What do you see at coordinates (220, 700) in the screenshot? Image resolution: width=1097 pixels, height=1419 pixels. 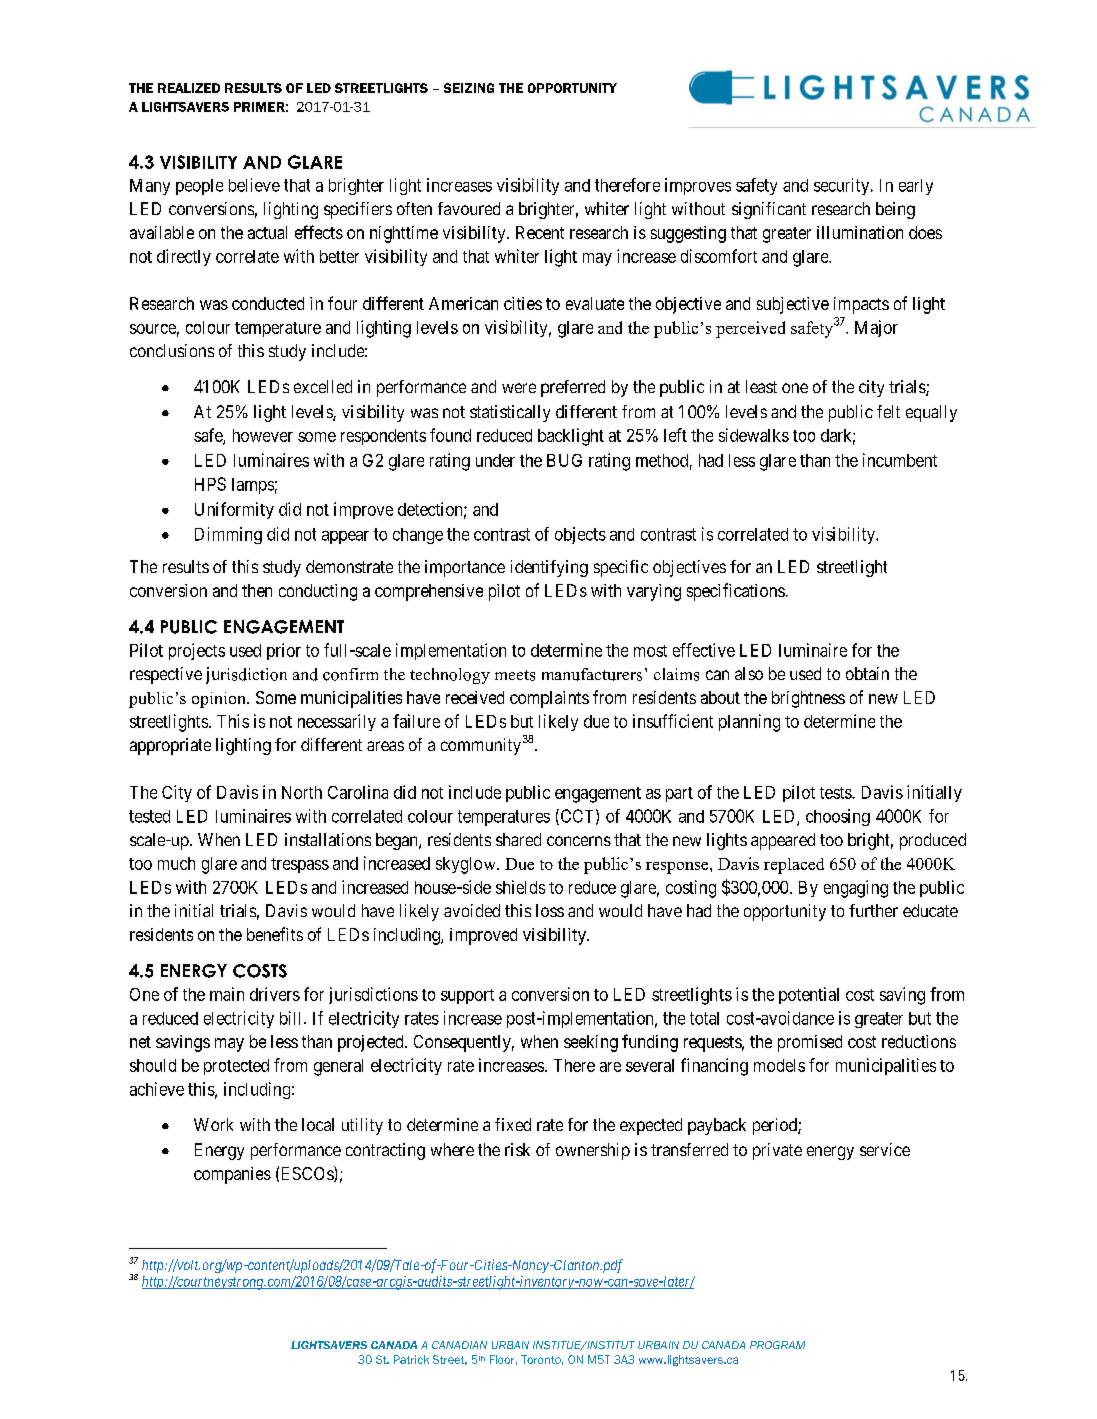 I see `opinion` at bounding box center [220, 700].
